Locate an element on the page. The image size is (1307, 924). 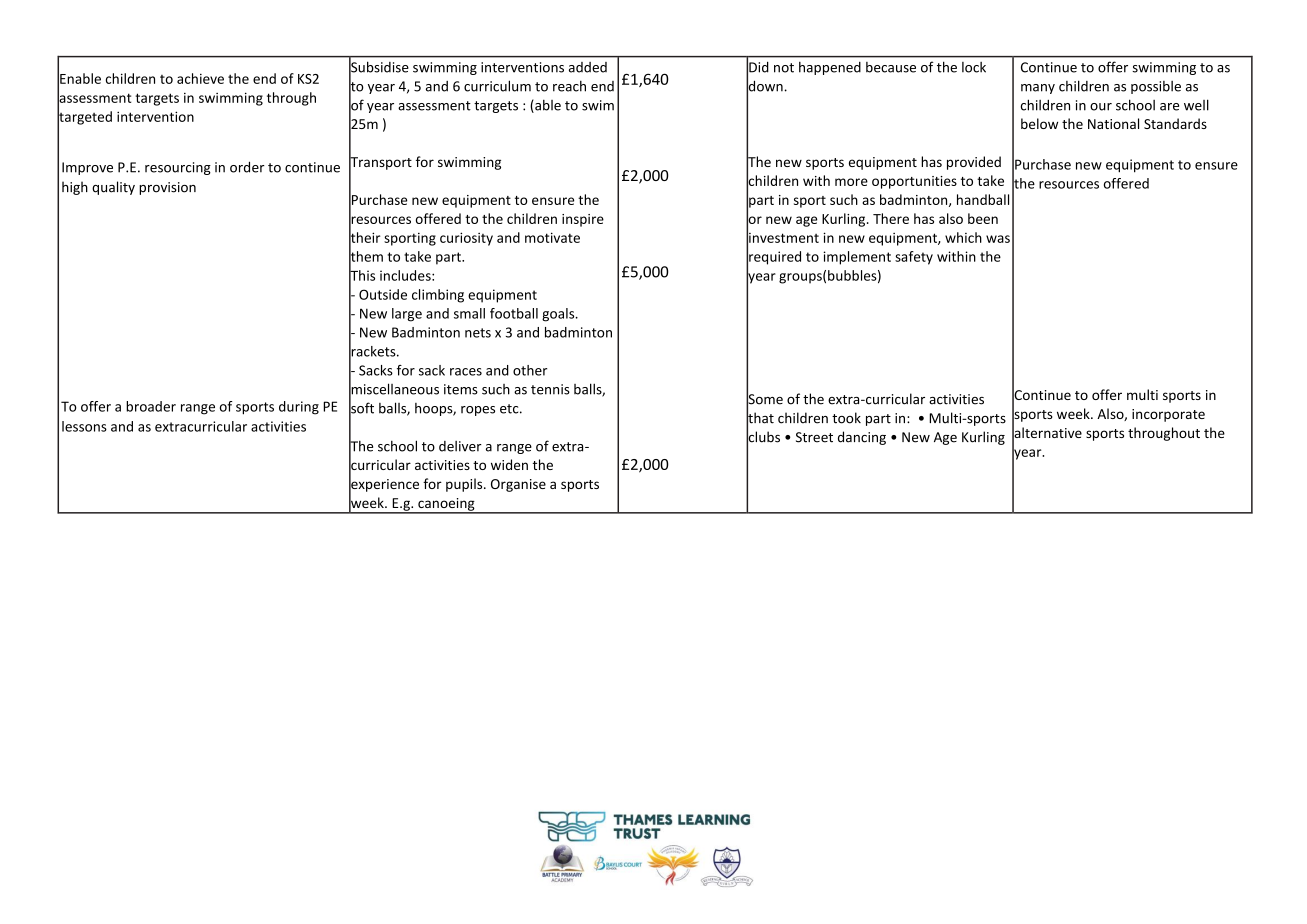
other is located at coordinates (530, 370).
